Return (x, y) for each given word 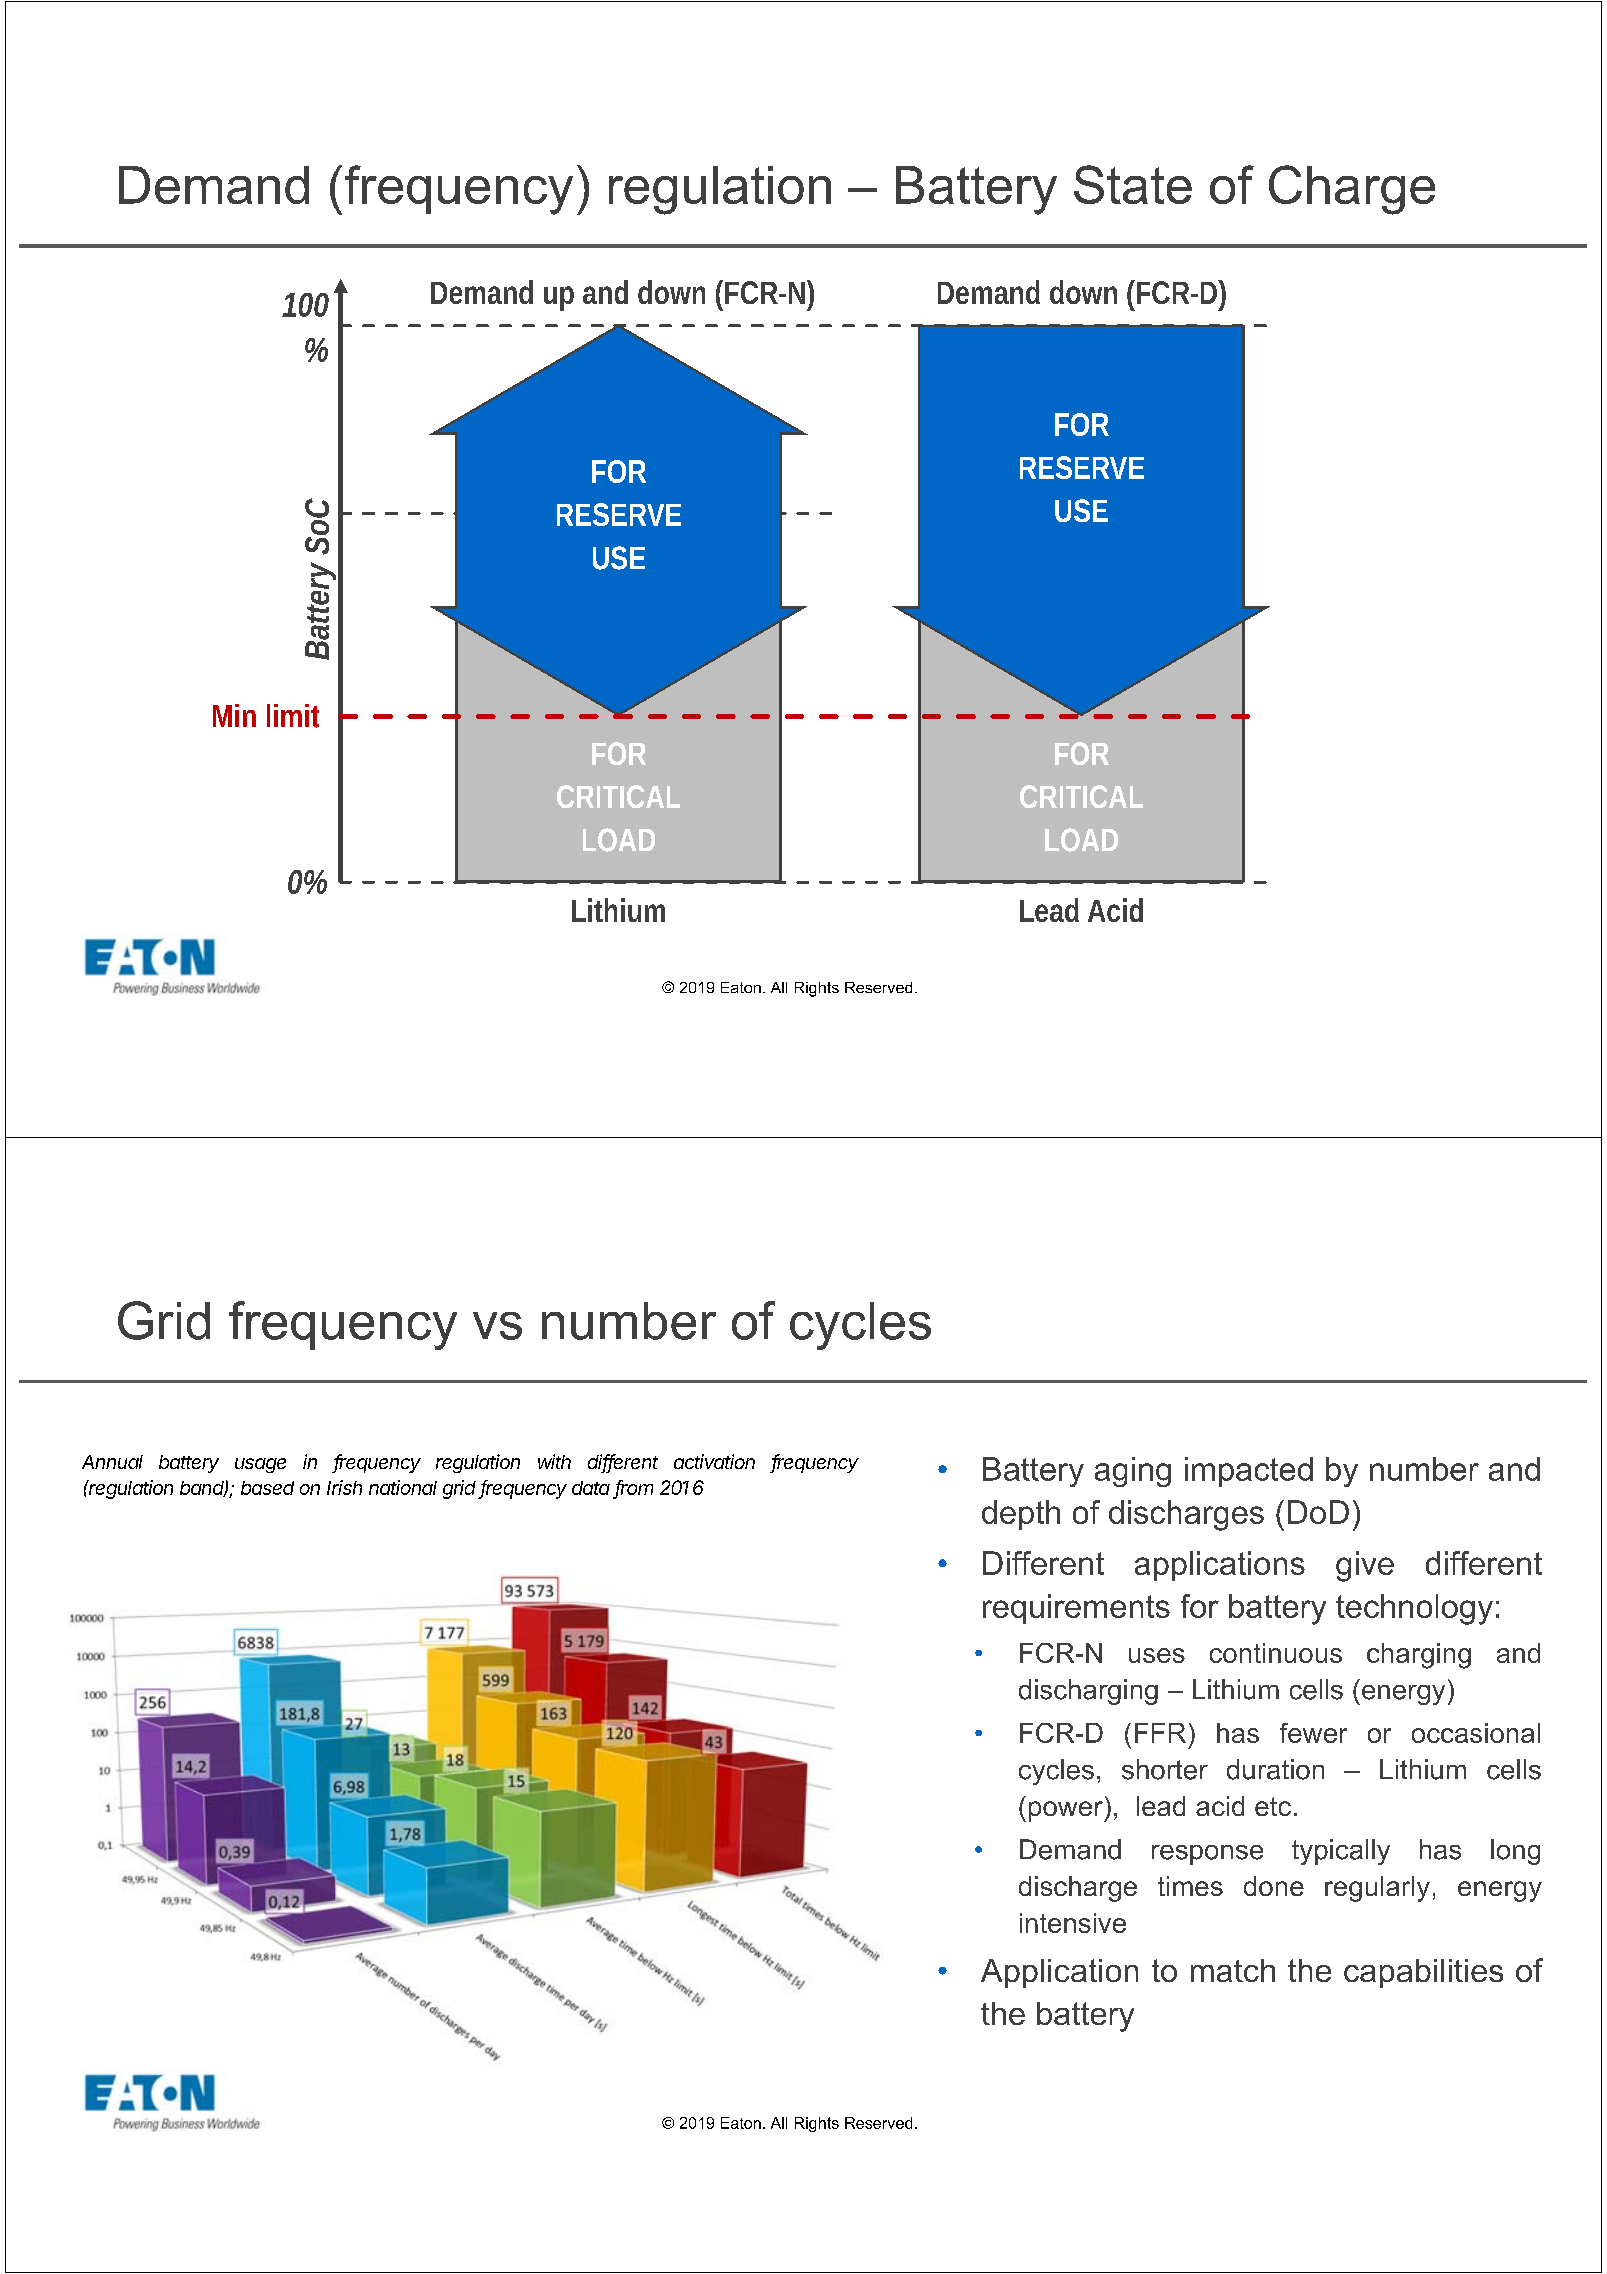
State (1133, 184)
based (267, 1488)
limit (293, 716)
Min (234, 715)
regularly (1377, 1889)
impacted (1249, 1472)
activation (714, 1461)
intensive (1073, 1923)
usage (260, 1465)
